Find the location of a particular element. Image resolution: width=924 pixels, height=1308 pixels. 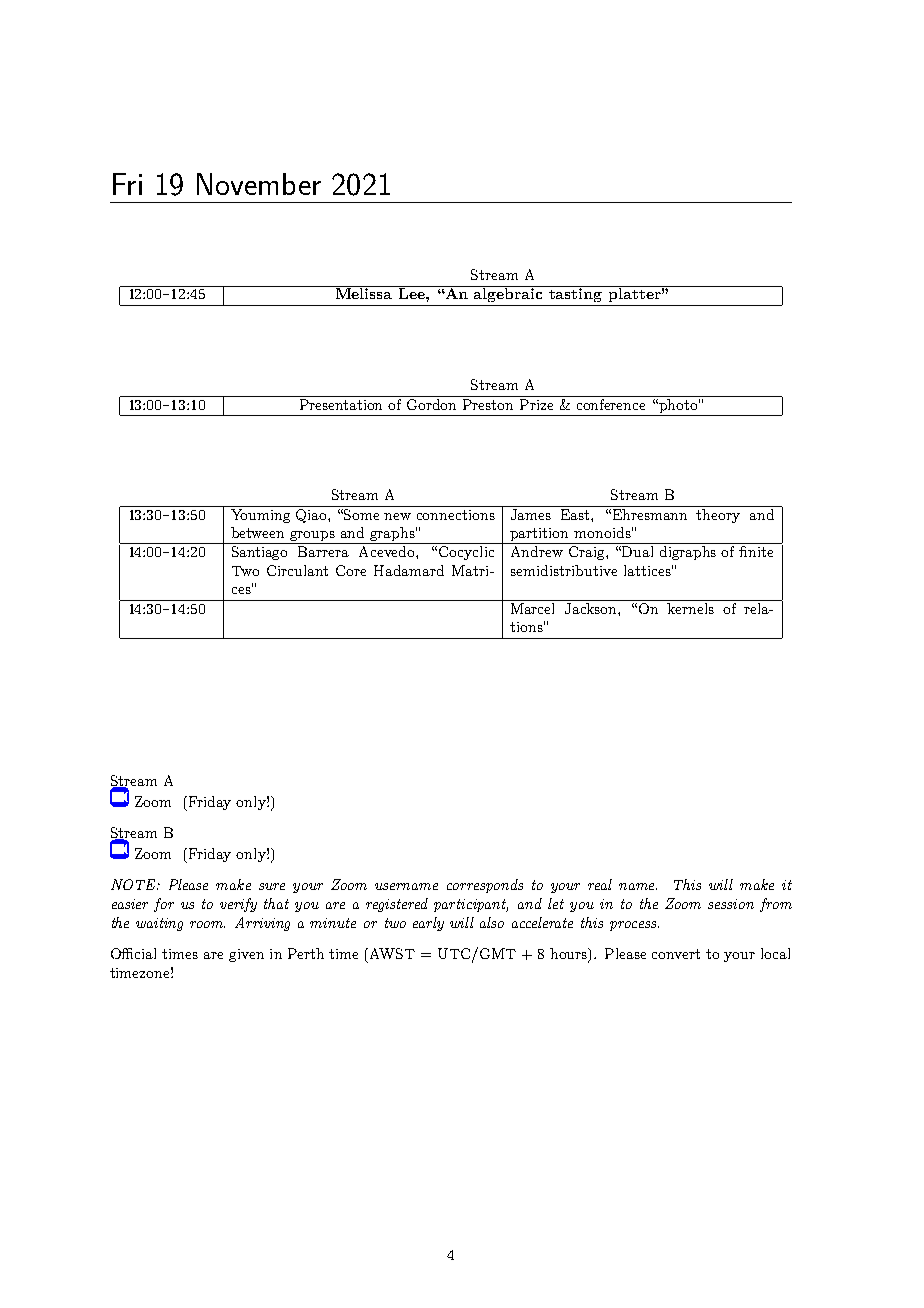

Hadamard is located at coordinates (409, 570).
